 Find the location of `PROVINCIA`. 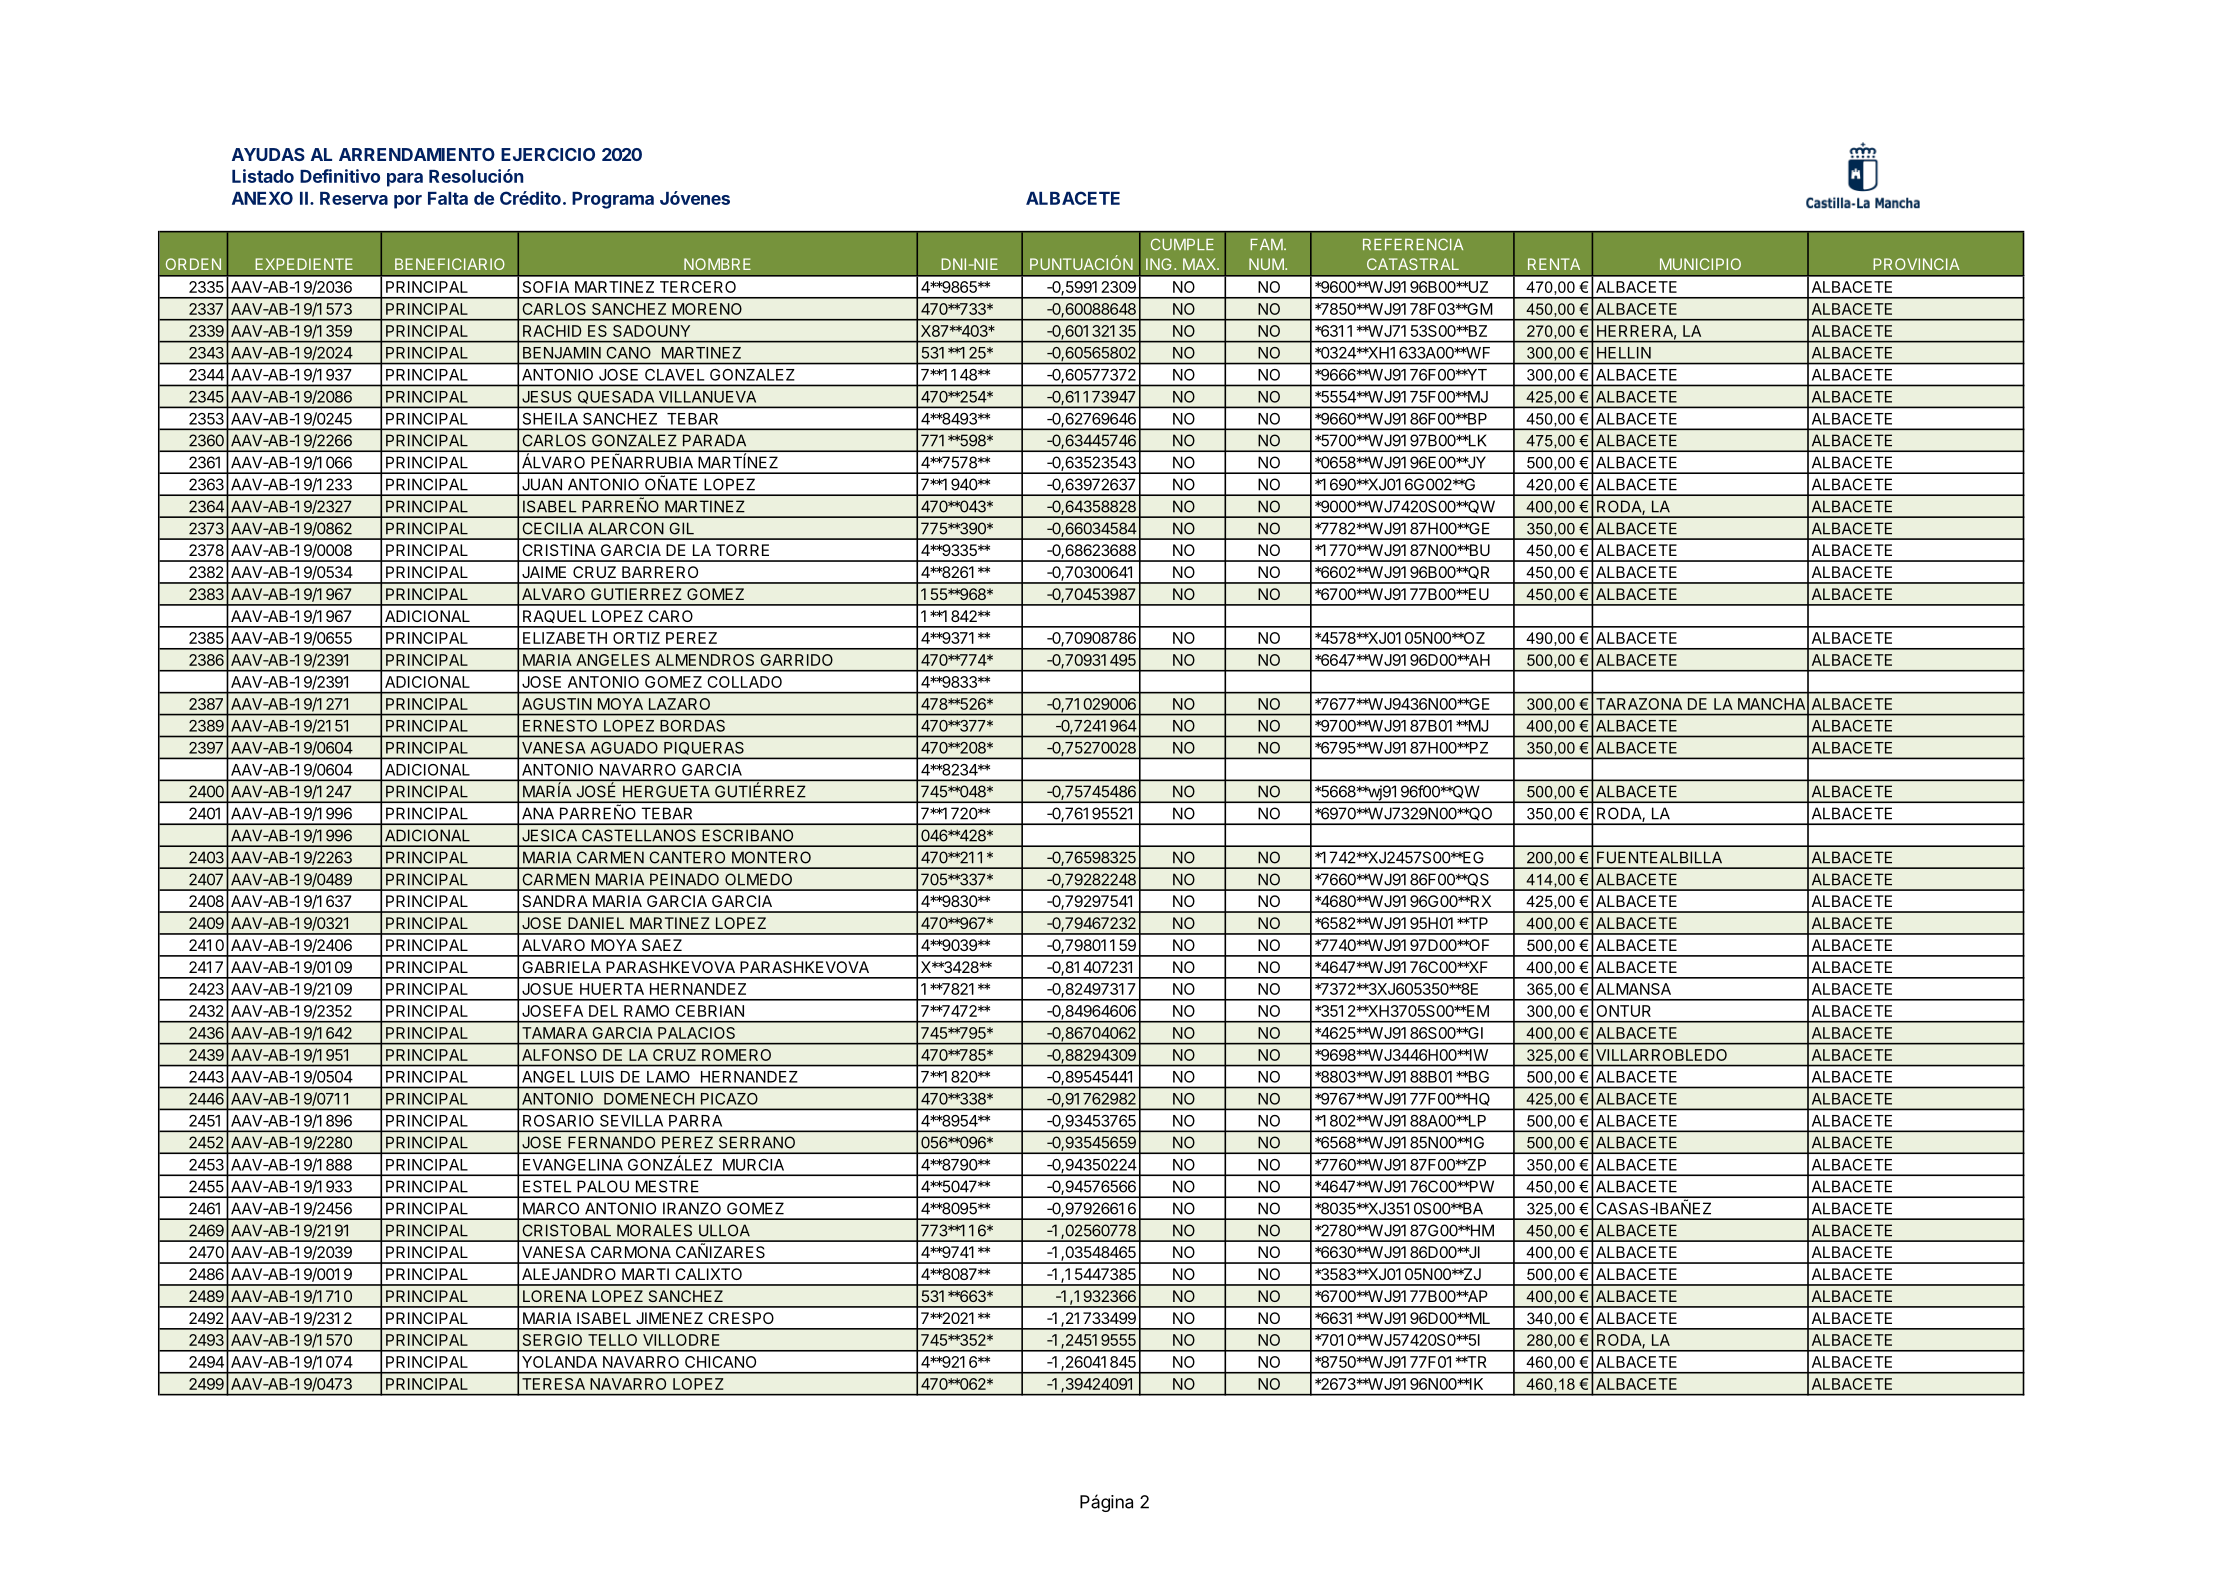

PROVINCIA is located at coordinates (1916, 264).
